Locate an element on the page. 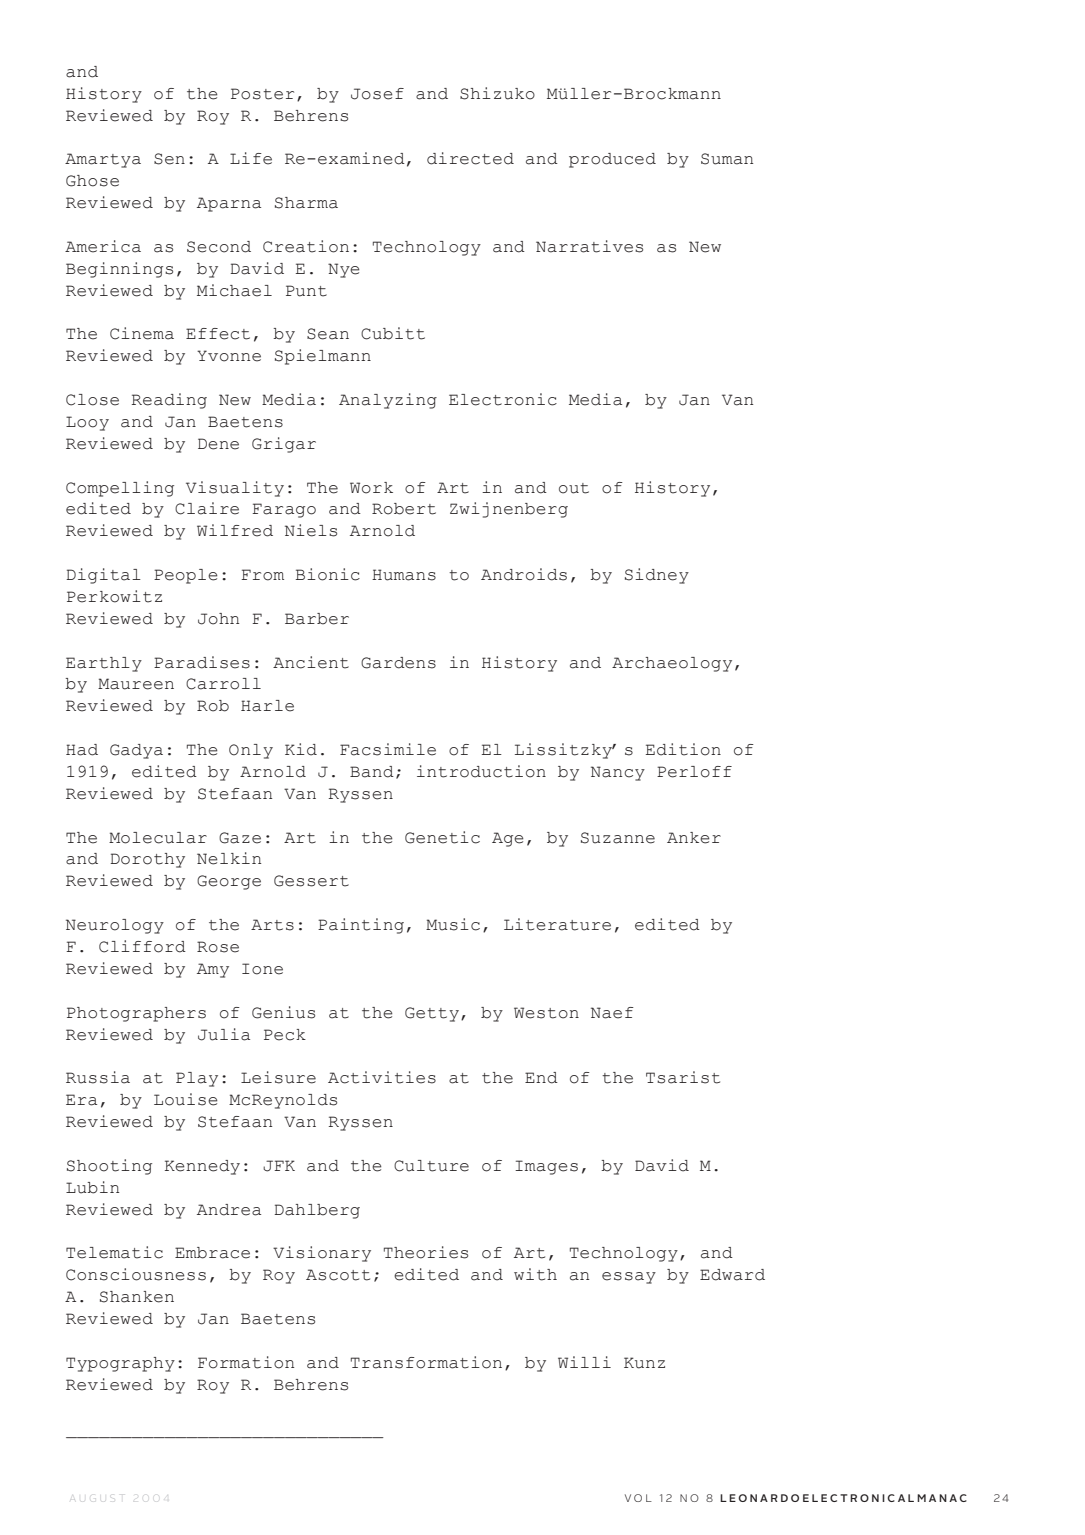 Image resolution: width=1085 pixels, height=1535 pixels. Band is located at coordinates (372, 772).
